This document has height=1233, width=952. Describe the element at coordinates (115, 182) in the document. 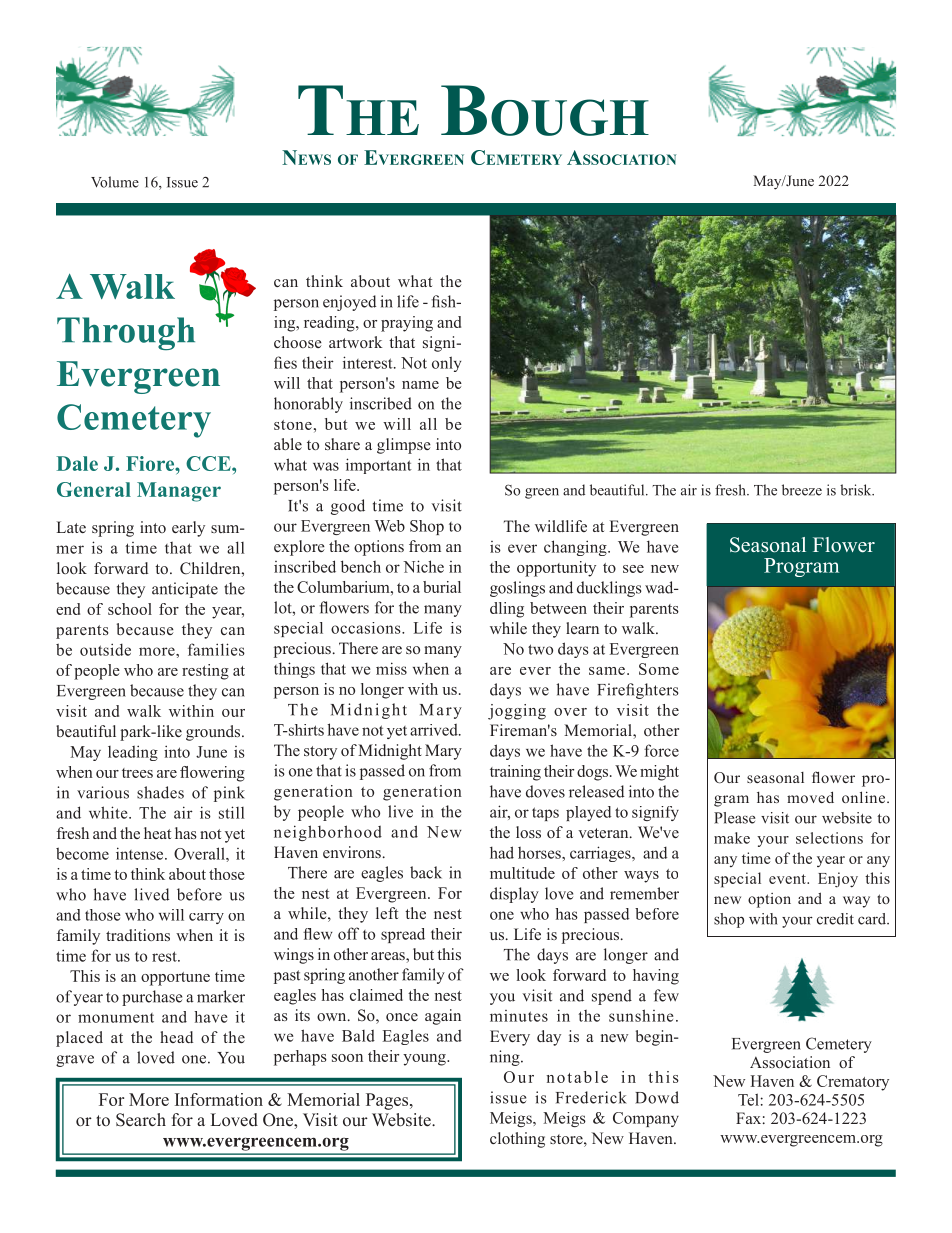

I see `Volume` at that location.
